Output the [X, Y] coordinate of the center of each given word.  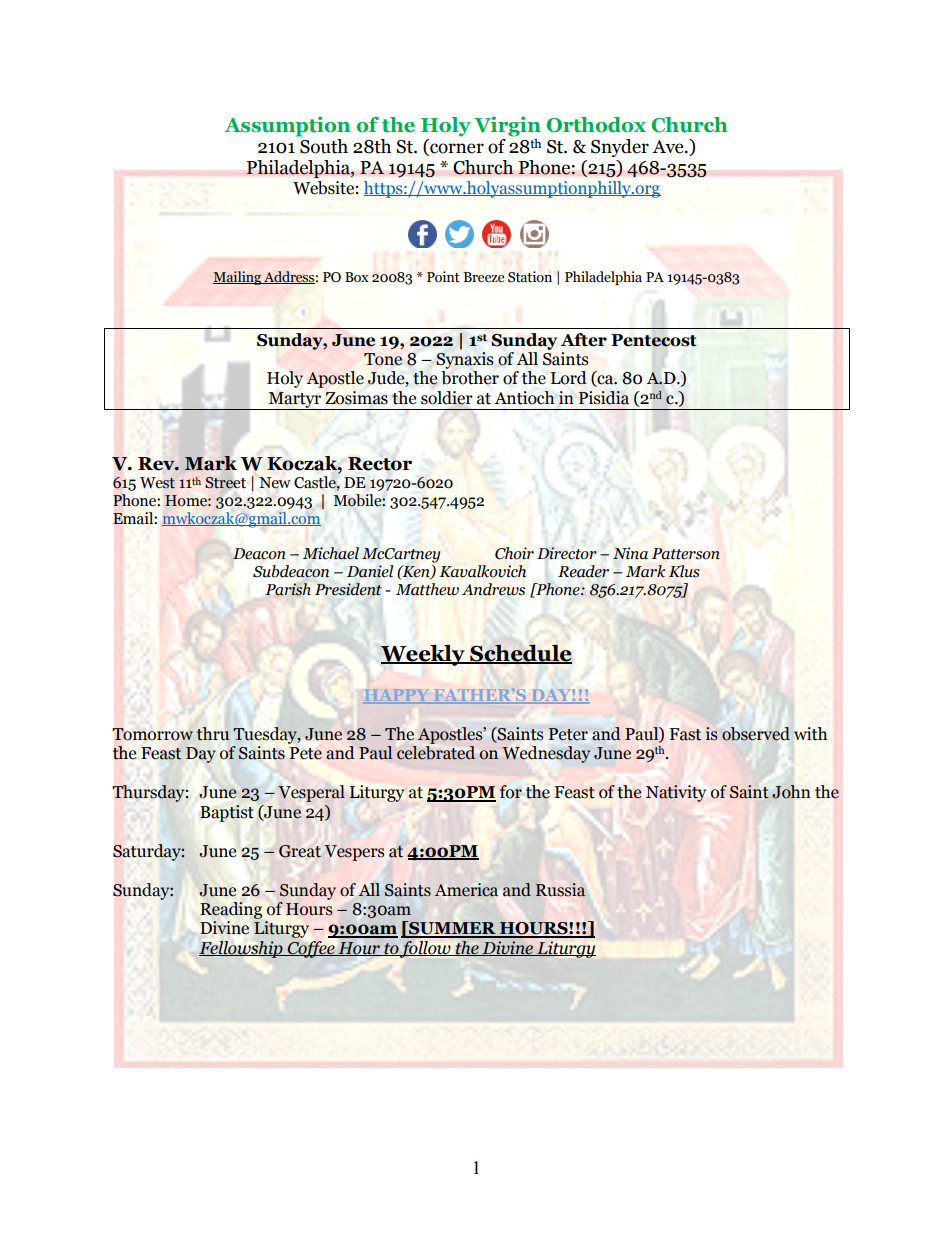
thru [213, 734]
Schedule [520, 654]
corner [456, 149]
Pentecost [654, 340]
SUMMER [452, 929]
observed [756, 734]
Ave [669, 147]
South [323, 145]
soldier [447, 398]
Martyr [295, 401]
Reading [231, 910]
